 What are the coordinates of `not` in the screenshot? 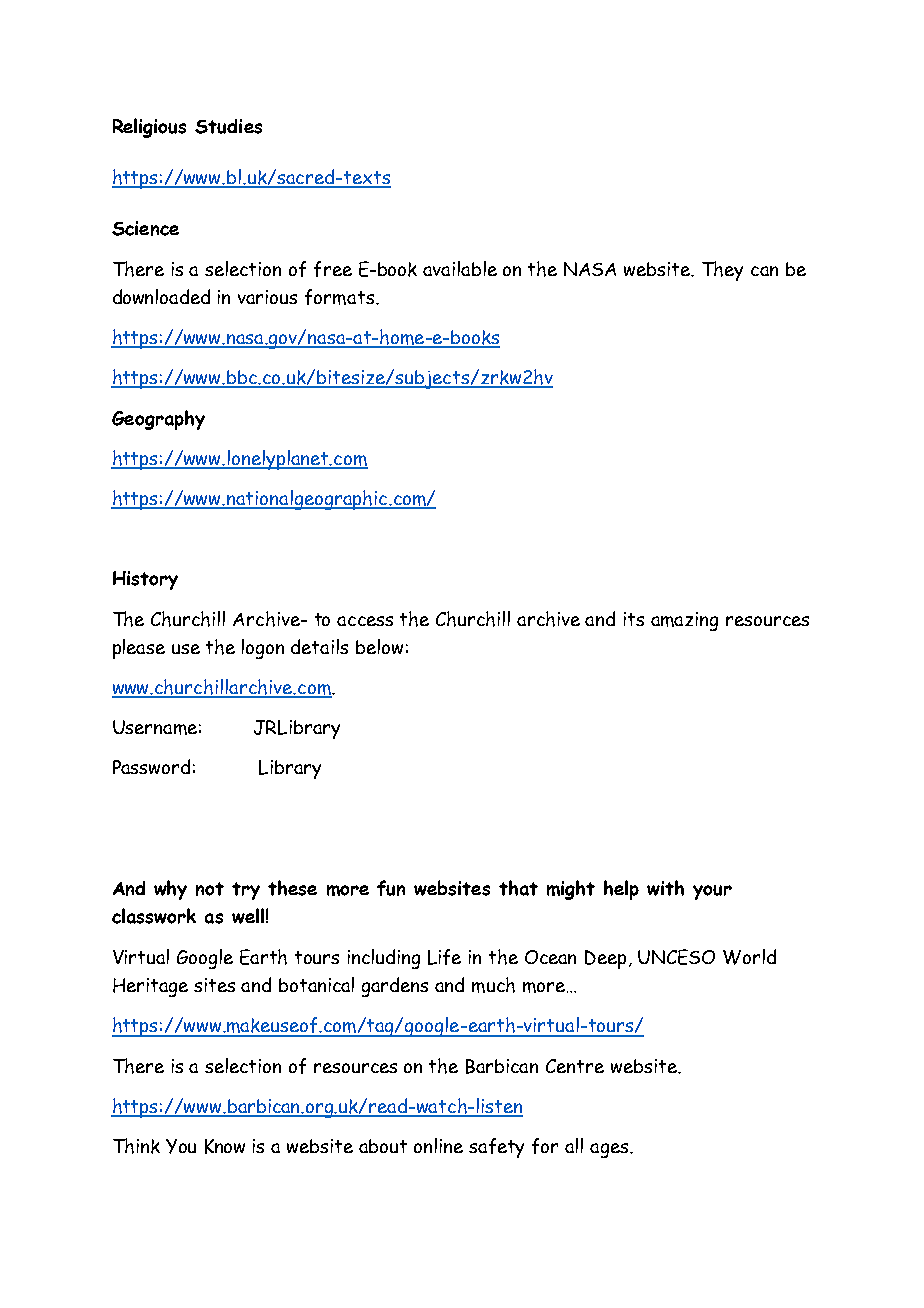 It's located at (210, 889).
